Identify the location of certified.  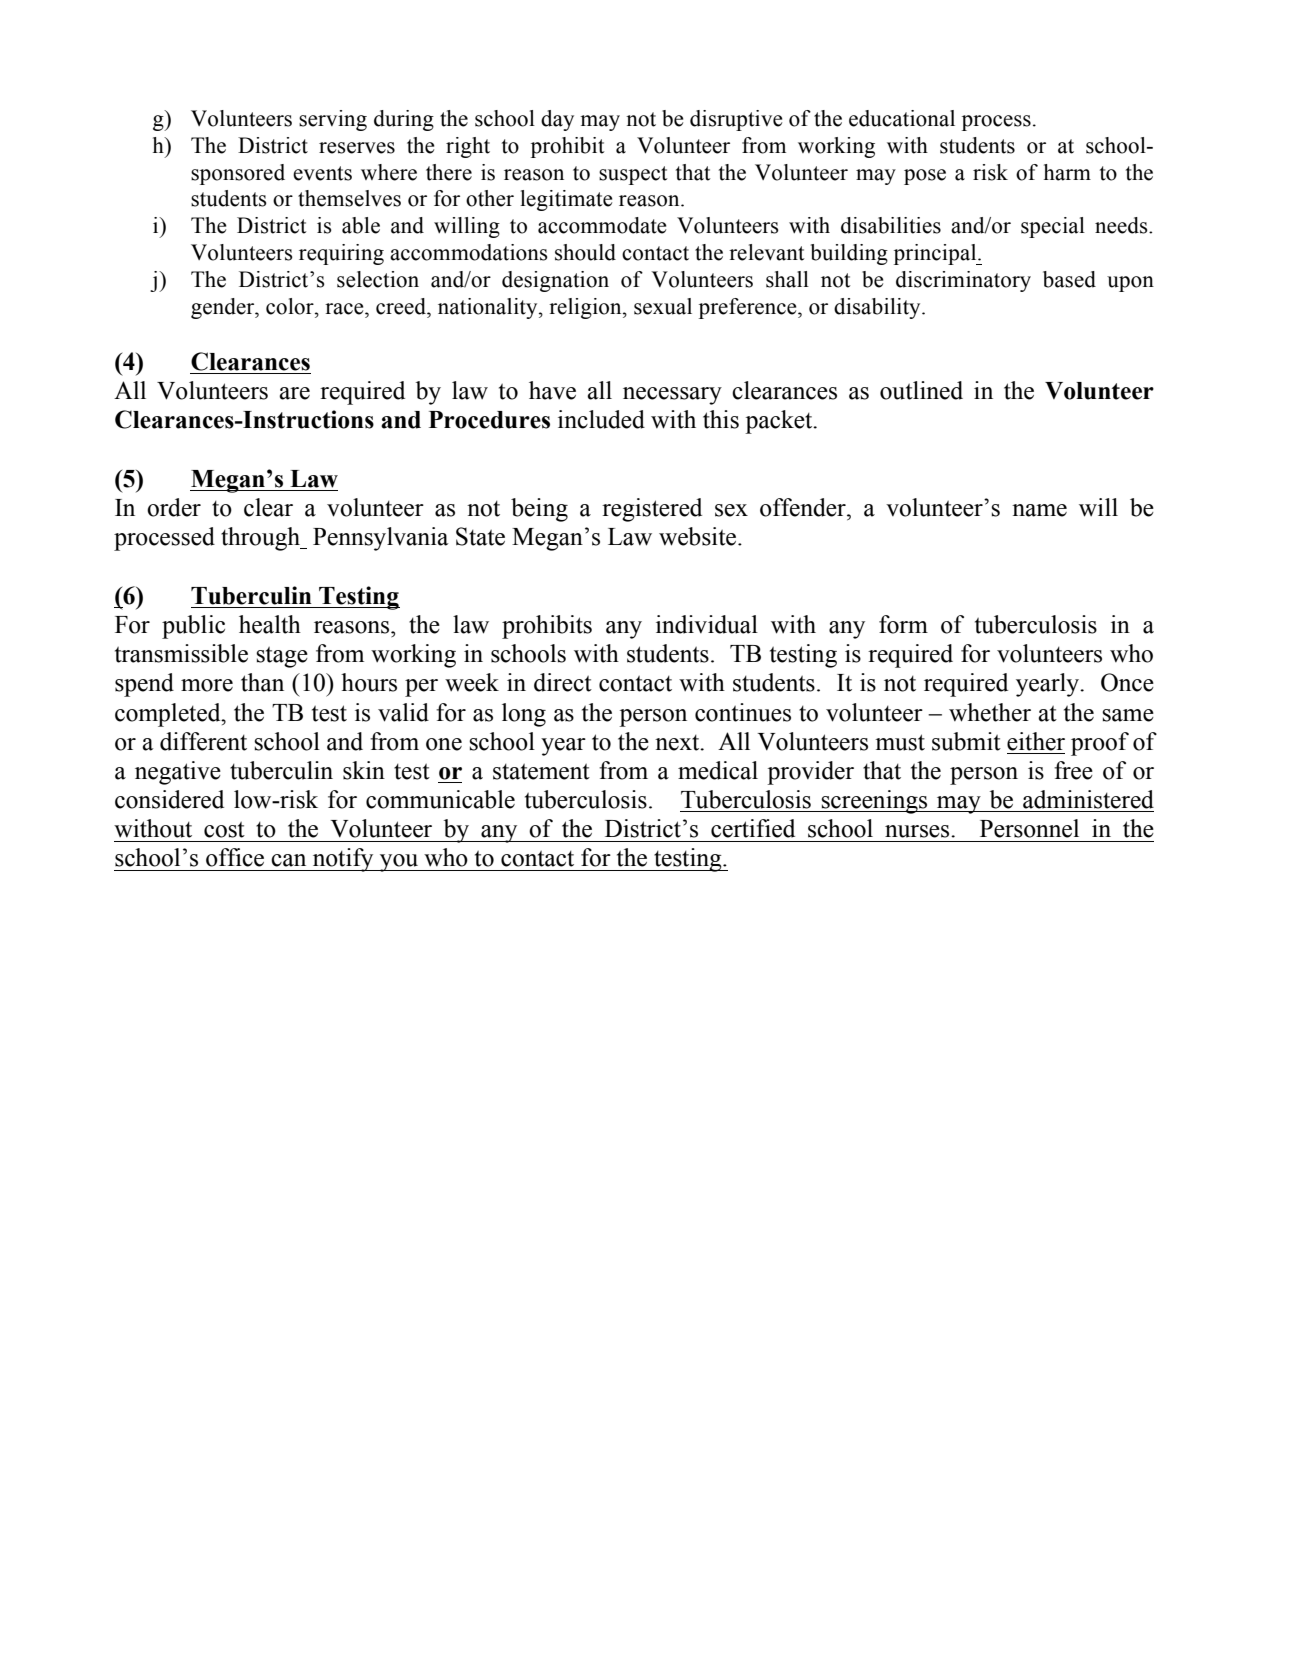
(753, 828).
